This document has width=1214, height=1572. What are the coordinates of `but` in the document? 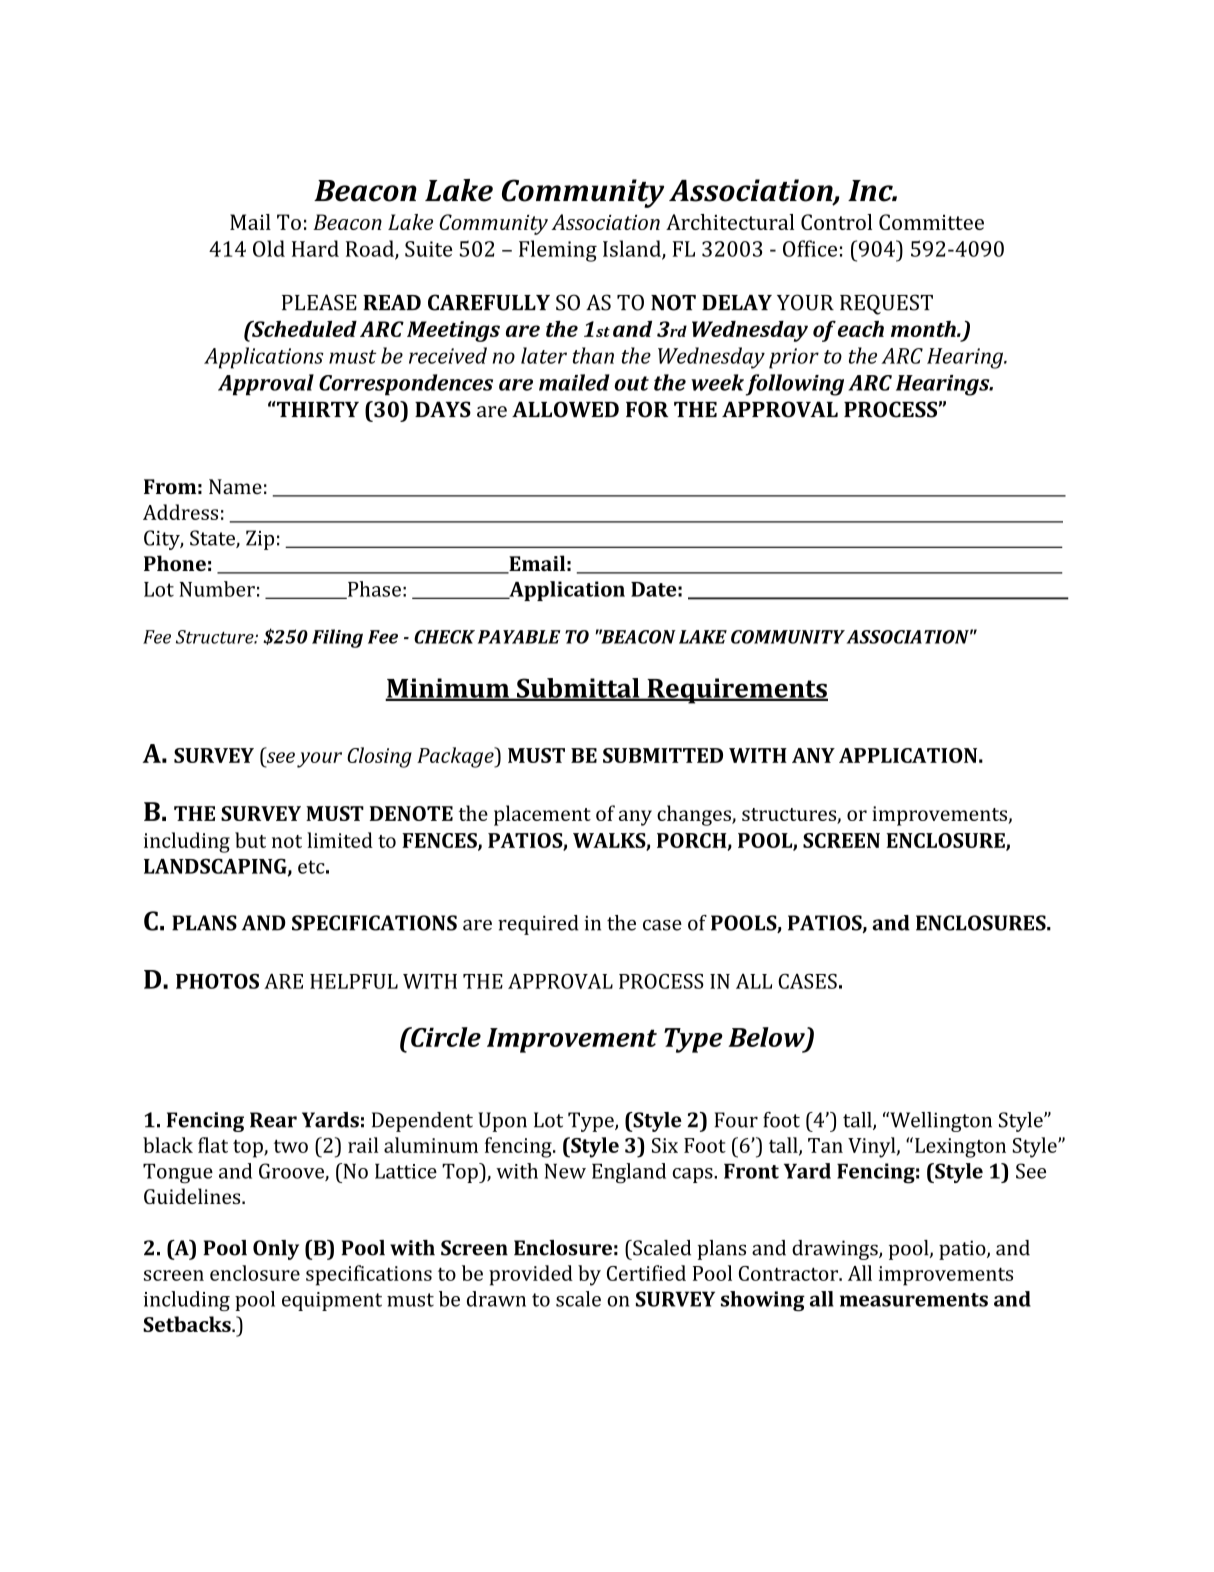 It's located at (250, 840).
